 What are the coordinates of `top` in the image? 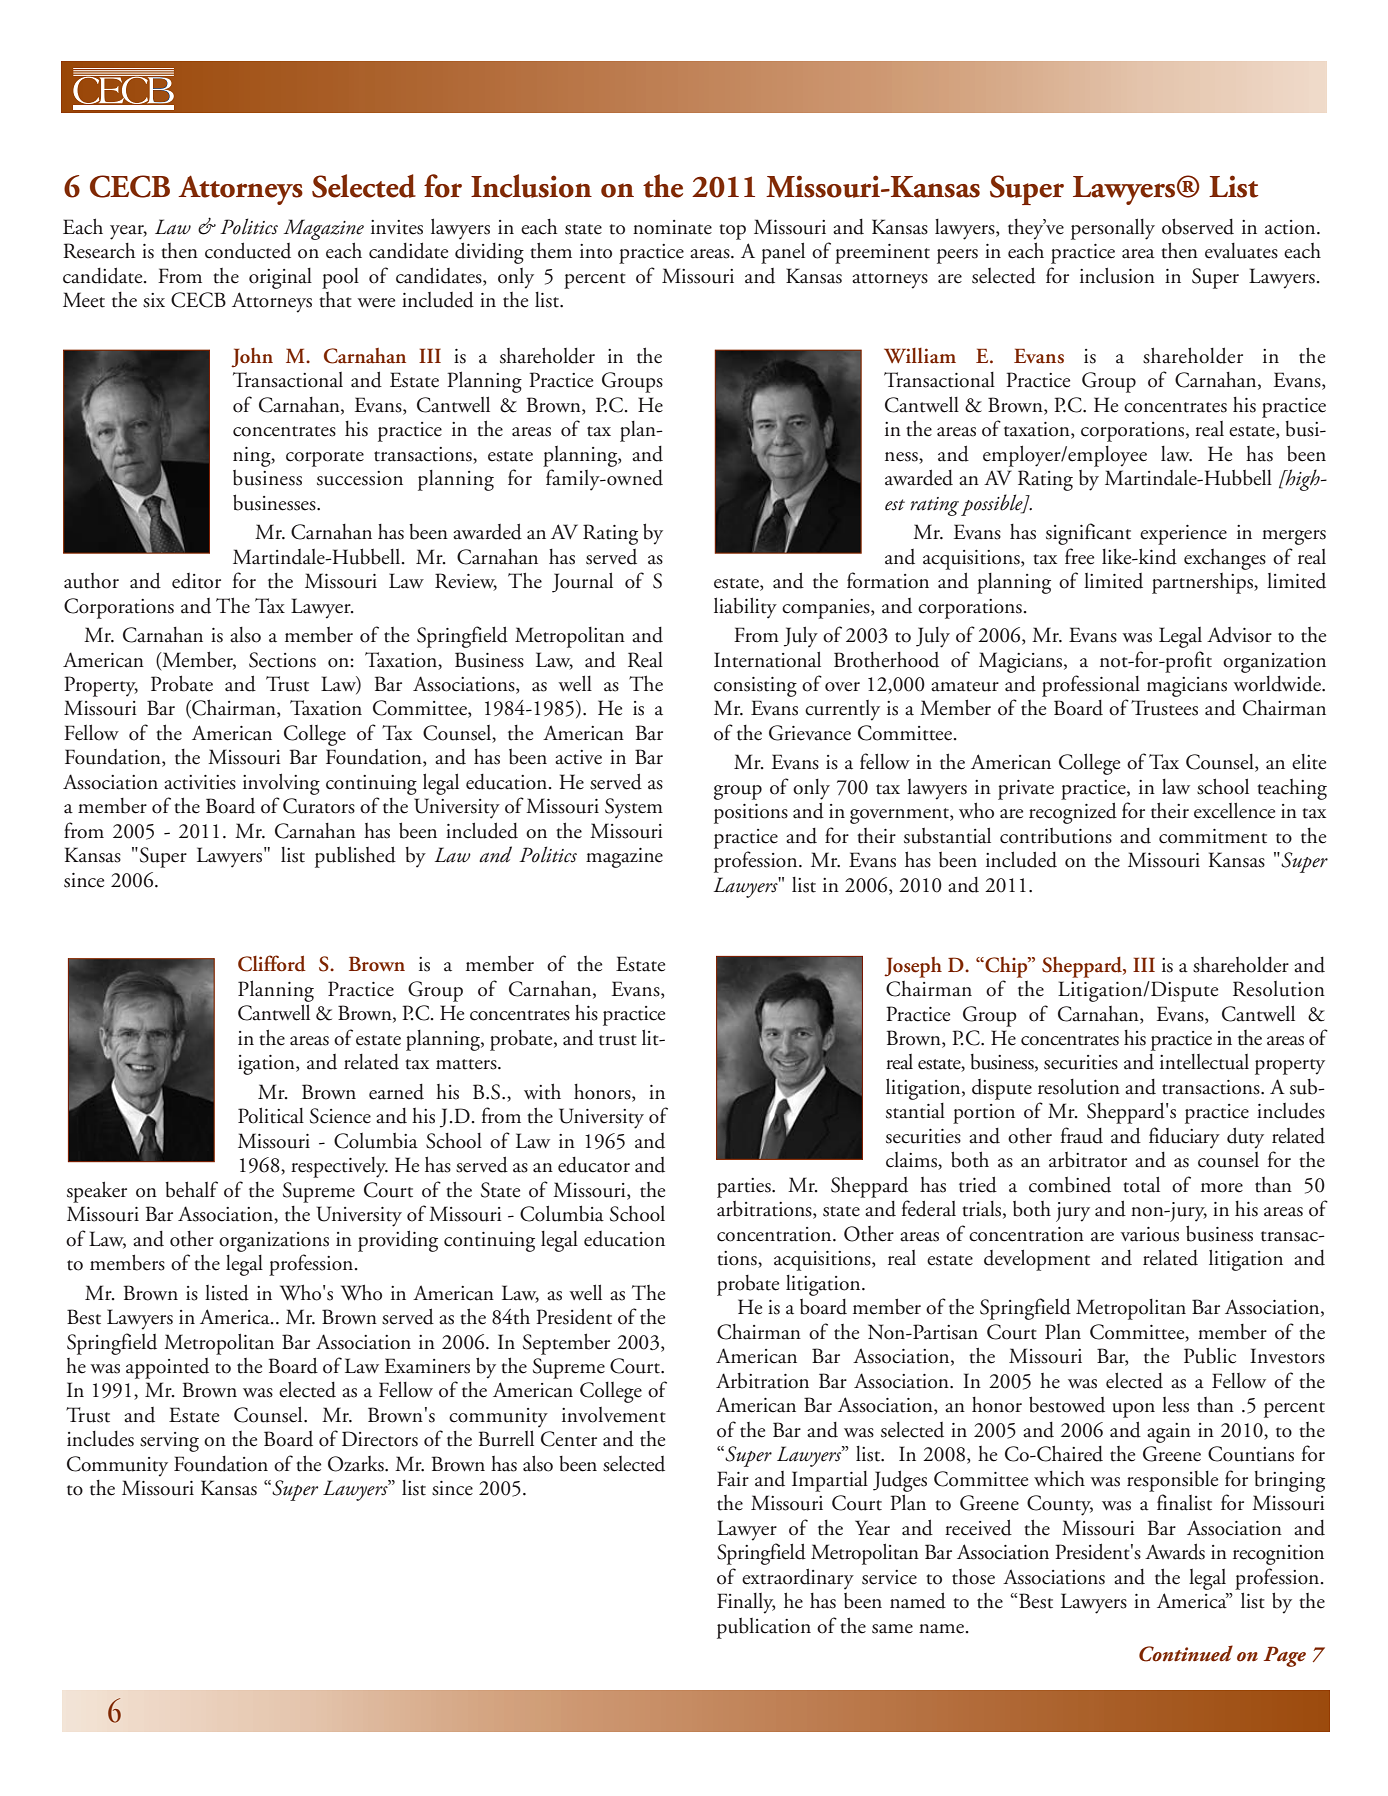 It's located at (732, 232).
